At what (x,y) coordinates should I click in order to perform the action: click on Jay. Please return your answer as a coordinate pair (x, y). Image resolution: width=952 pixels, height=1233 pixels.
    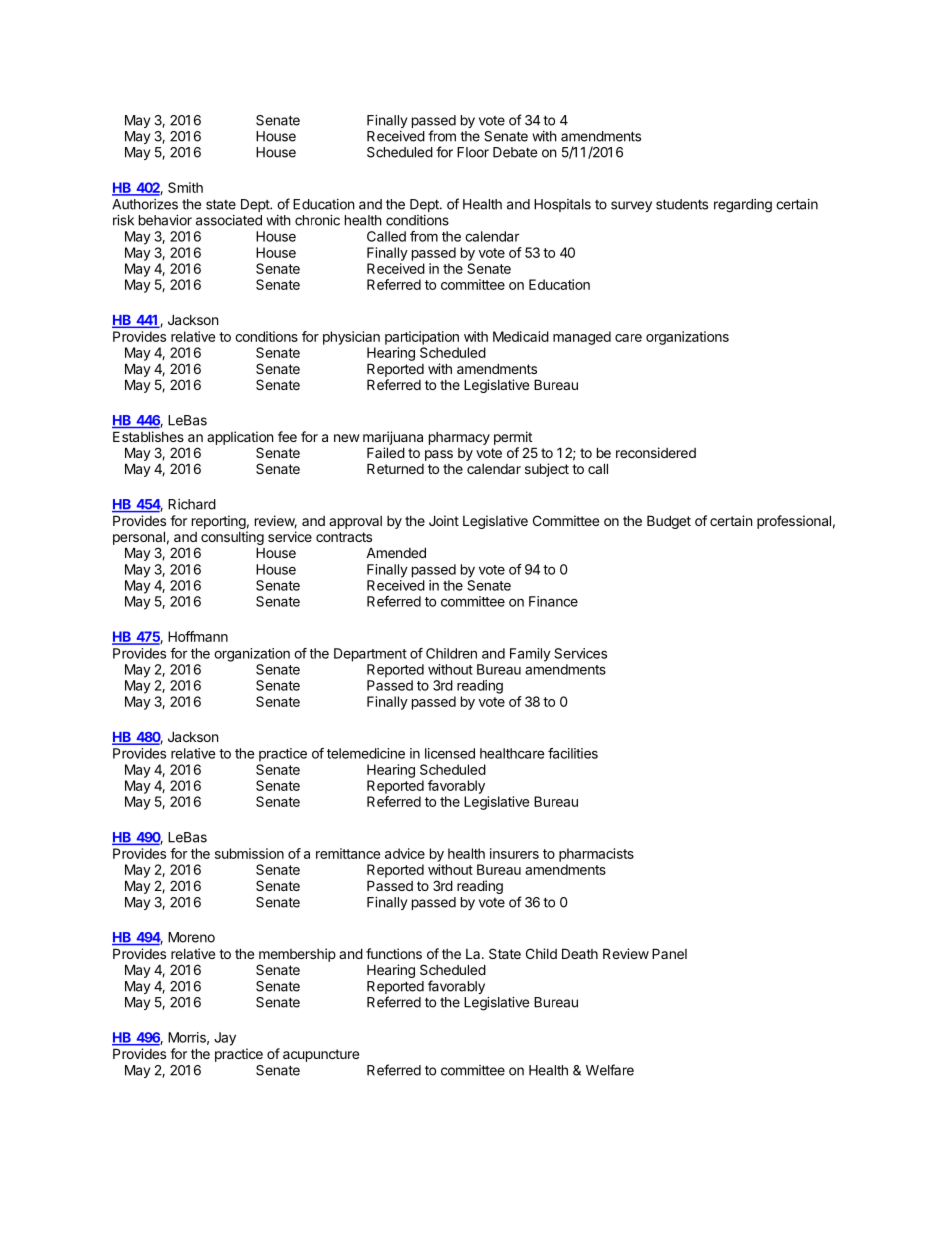
    Looking at the image, I should click on (225, 1039).
